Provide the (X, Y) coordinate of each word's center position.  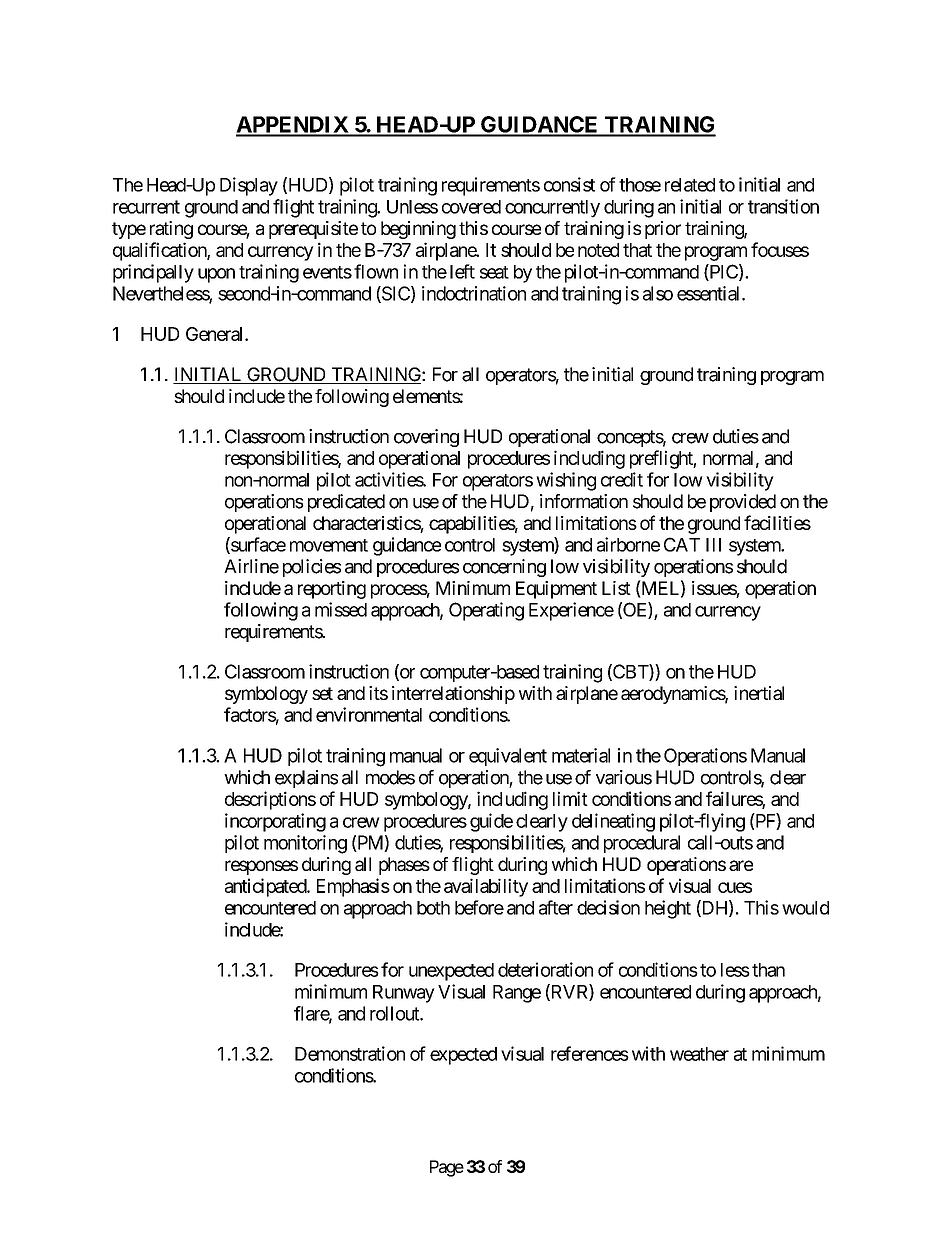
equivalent (508, 757)
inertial (759, 693)
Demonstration (350, 1053)
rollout (395, 1013)
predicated (346, 503)
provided (743, 503)
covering (426, 438)
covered (471, 207)
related (690, 185)
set (322, 693)
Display (249, 186)
